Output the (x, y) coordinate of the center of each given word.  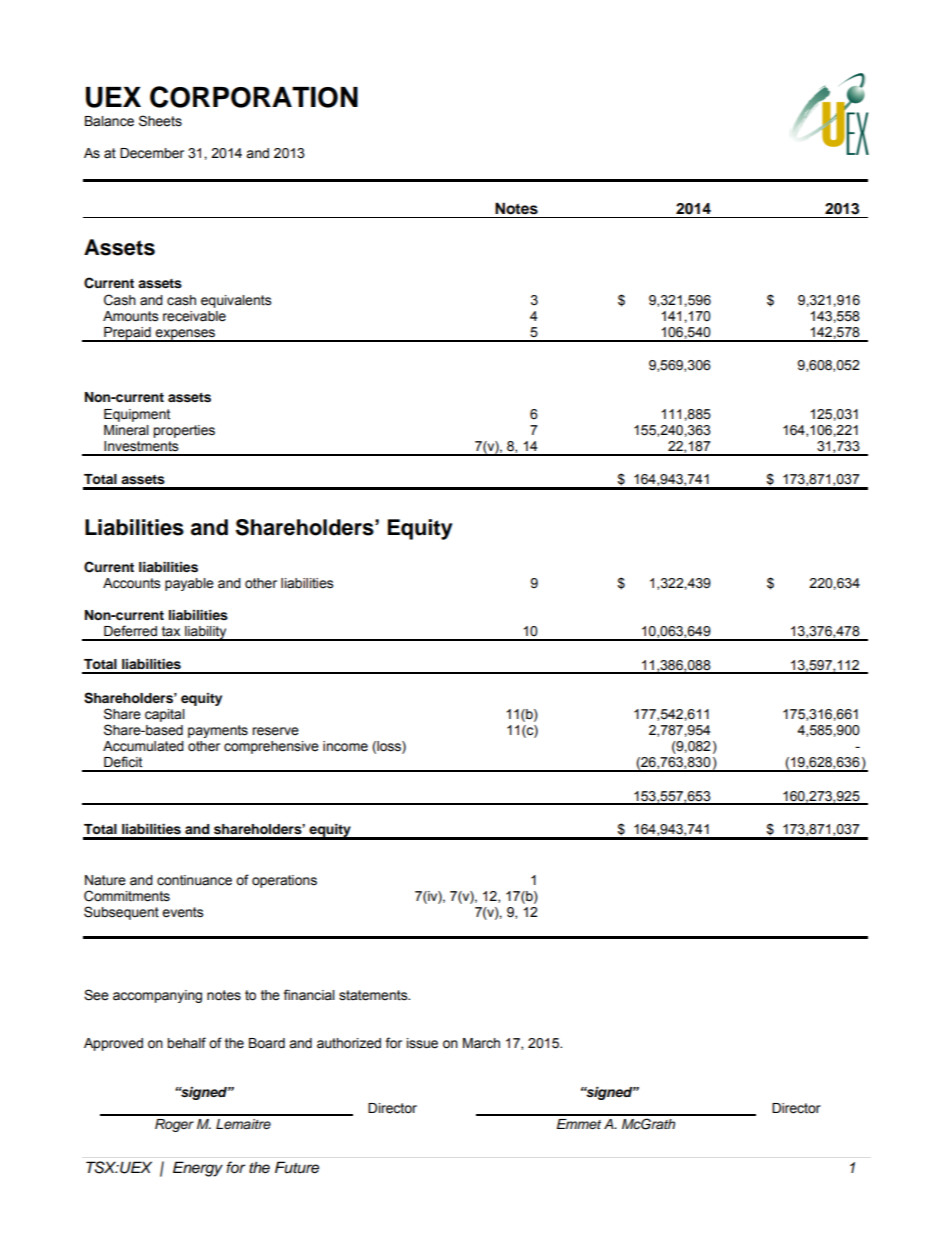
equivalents (236, 301)
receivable (194, 316)
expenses (185, 335)
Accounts (131, 583)
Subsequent (121, 913)
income (345, 746)
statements (374, 995)
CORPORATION (254, 97)
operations (284, 881)
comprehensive (271, 747)
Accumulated (143, 746)
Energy (198, 1169)
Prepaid (127, 334)
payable (189, 584)
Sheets (160, 121)
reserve (275, 731)
